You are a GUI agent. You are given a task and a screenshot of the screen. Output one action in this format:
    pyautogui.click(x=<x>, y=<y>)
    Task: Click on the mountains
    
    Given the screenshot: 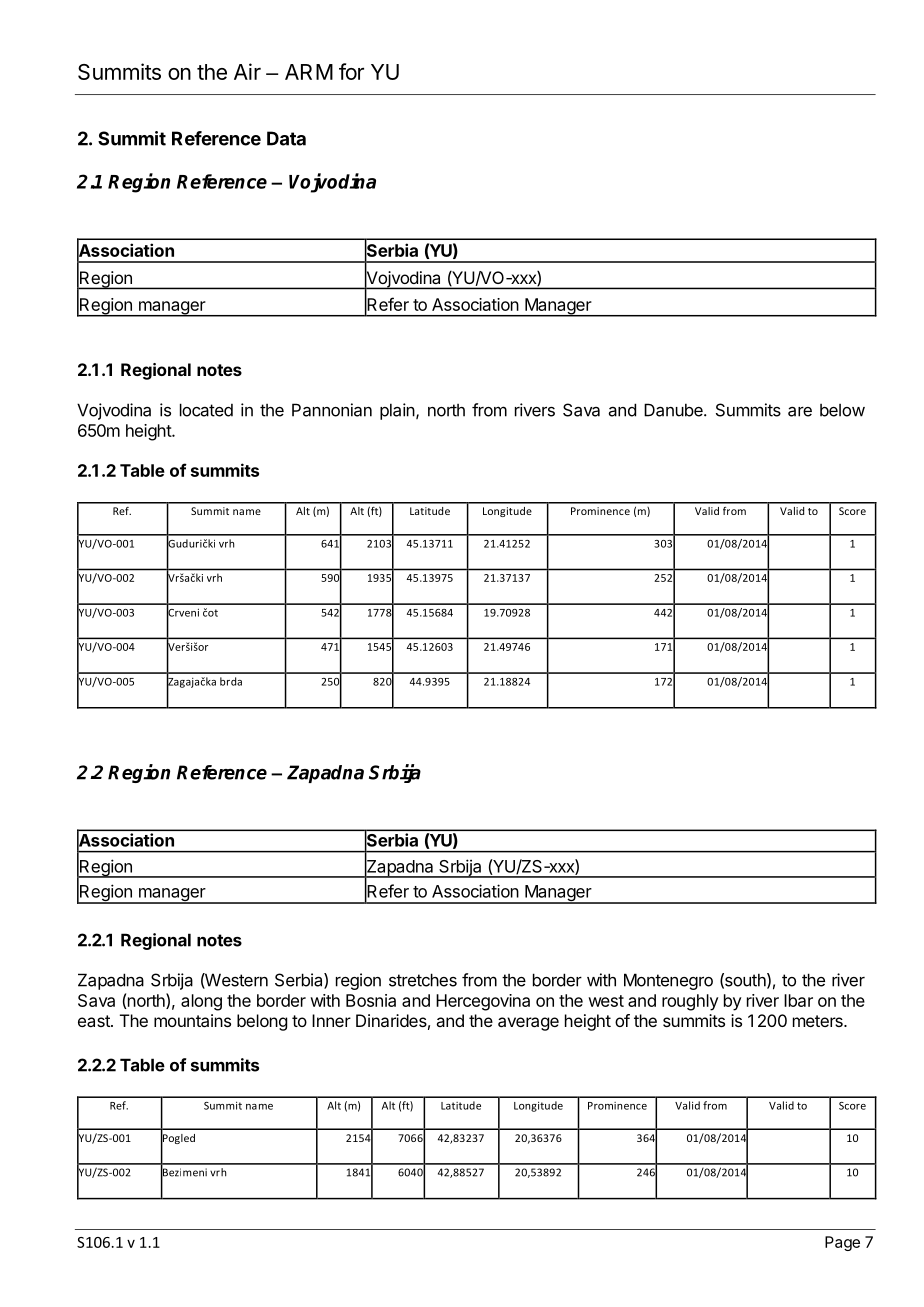 What is the action you would take?
    pyautogui.click(x=192, y=1020)
